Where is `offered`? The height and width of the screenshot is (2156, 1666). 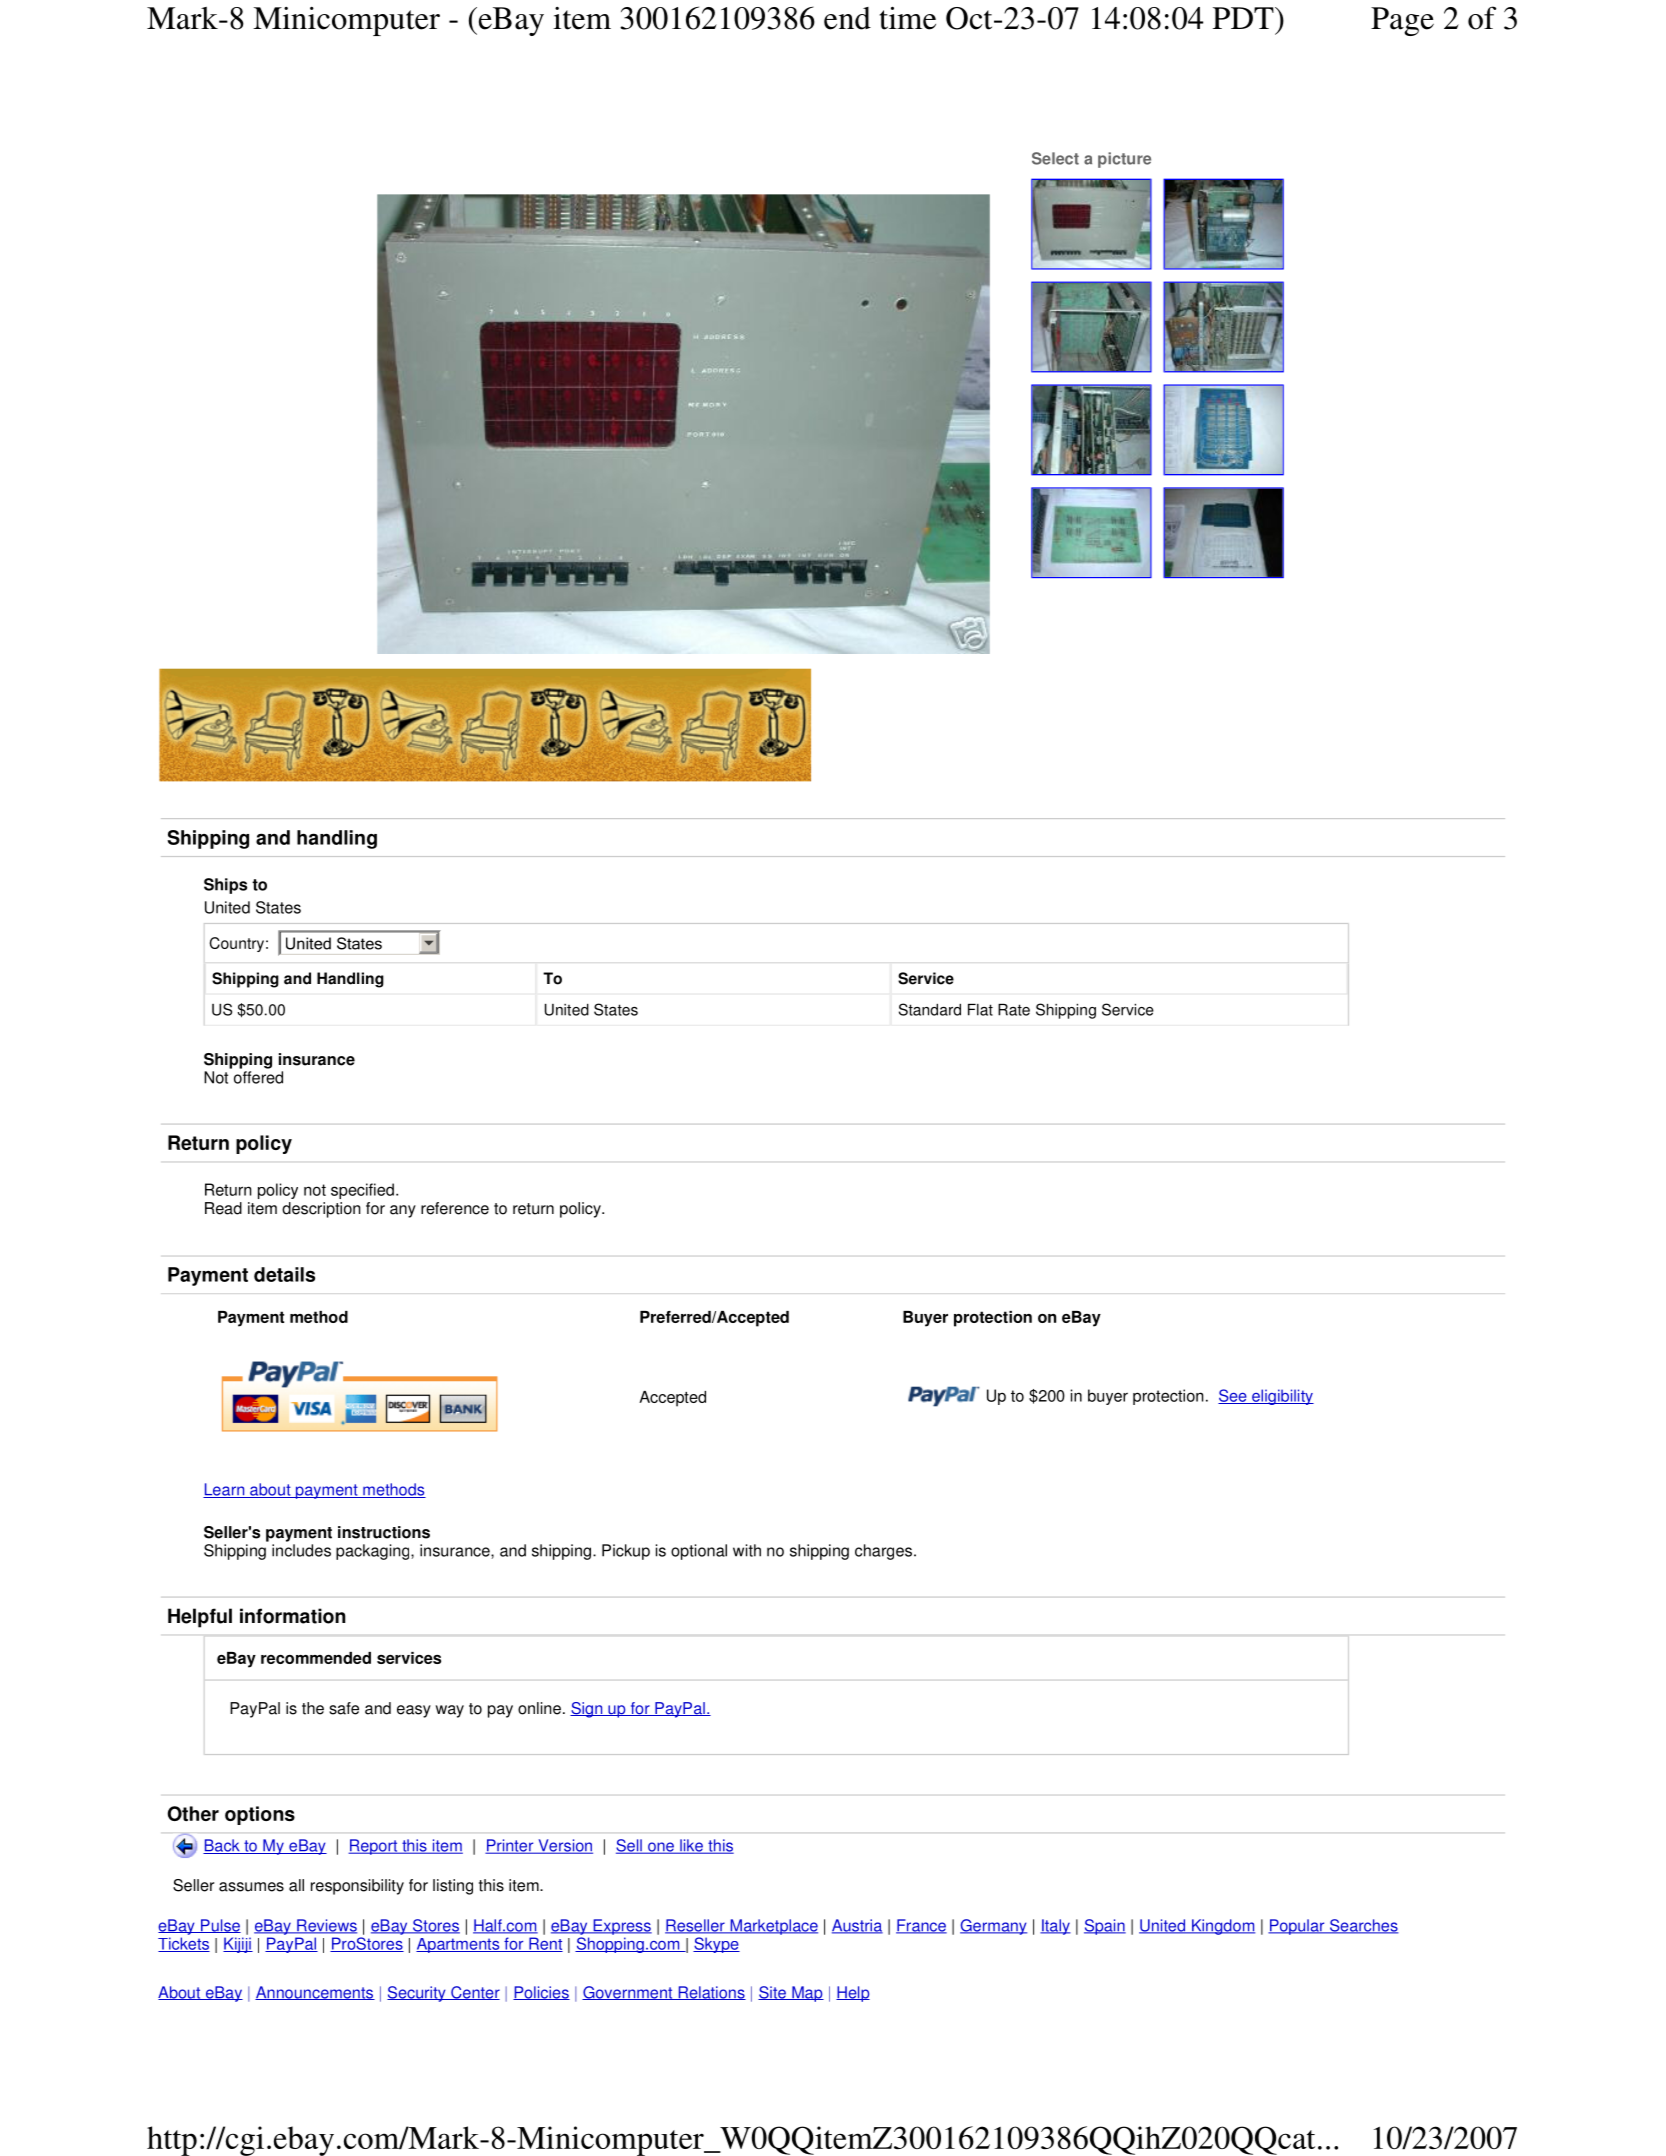
offered is located at coordinates (258, 1077).
